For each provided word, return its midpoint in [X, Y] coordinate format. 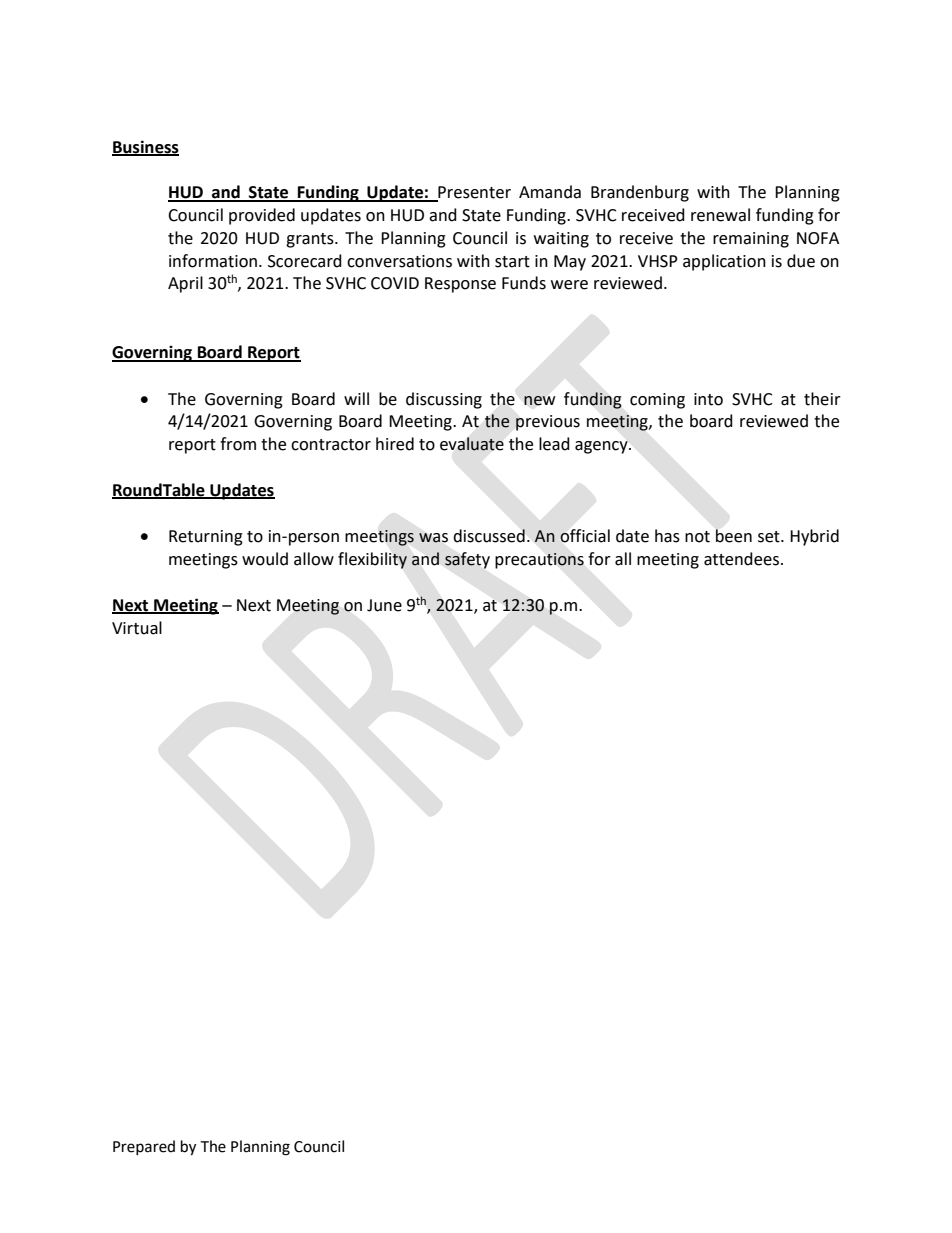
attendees [743, 559]
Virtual [137, 628]
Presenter [473, 193]
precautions [539, 561]
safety [467, 560]
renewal [720, 215]
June [384, 605]
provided [262, 216]
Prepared [144, 1147]
